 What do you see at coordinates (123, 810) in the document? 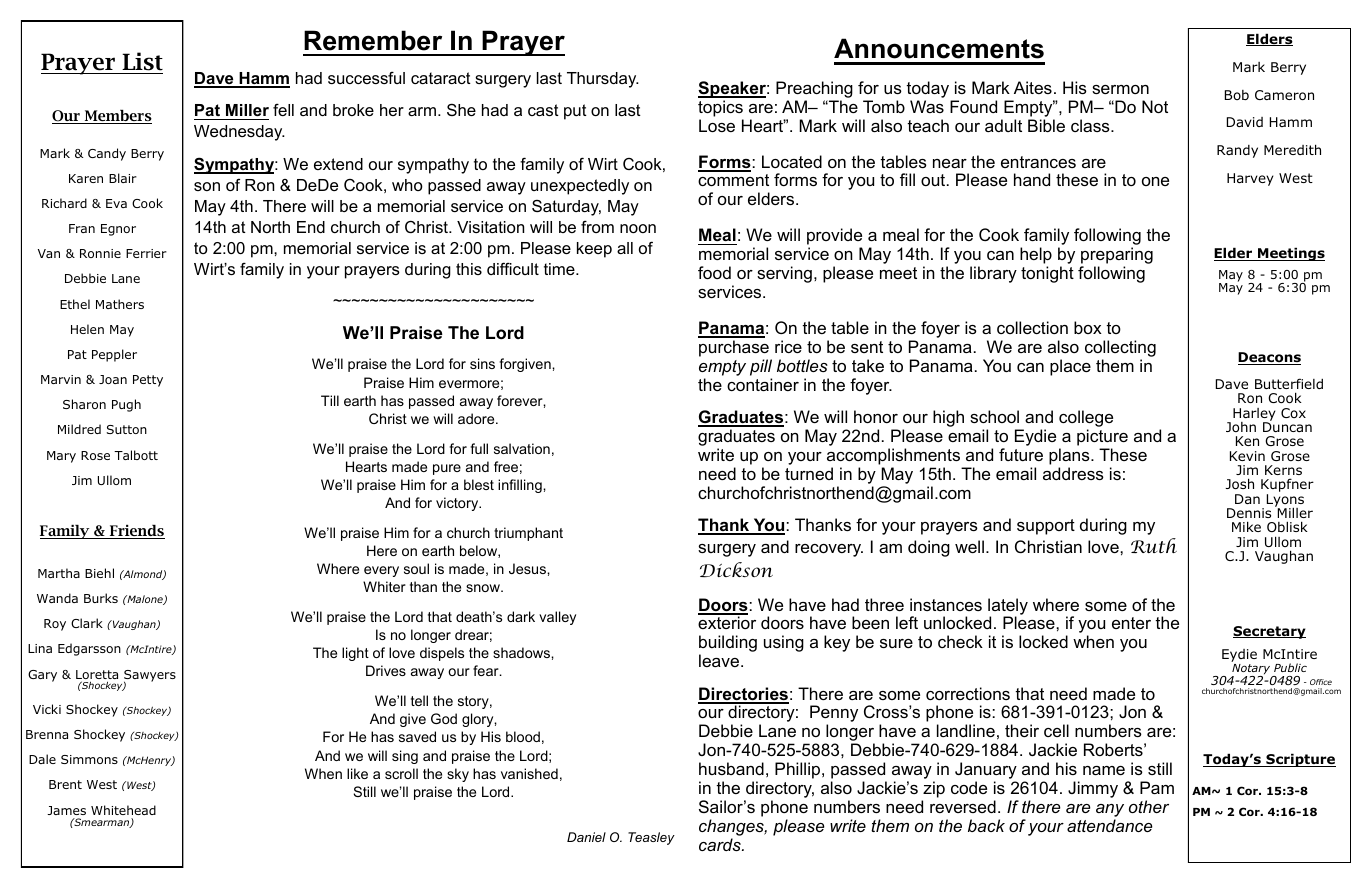
I see `Whitehead` at bounding box center [123, 810].
